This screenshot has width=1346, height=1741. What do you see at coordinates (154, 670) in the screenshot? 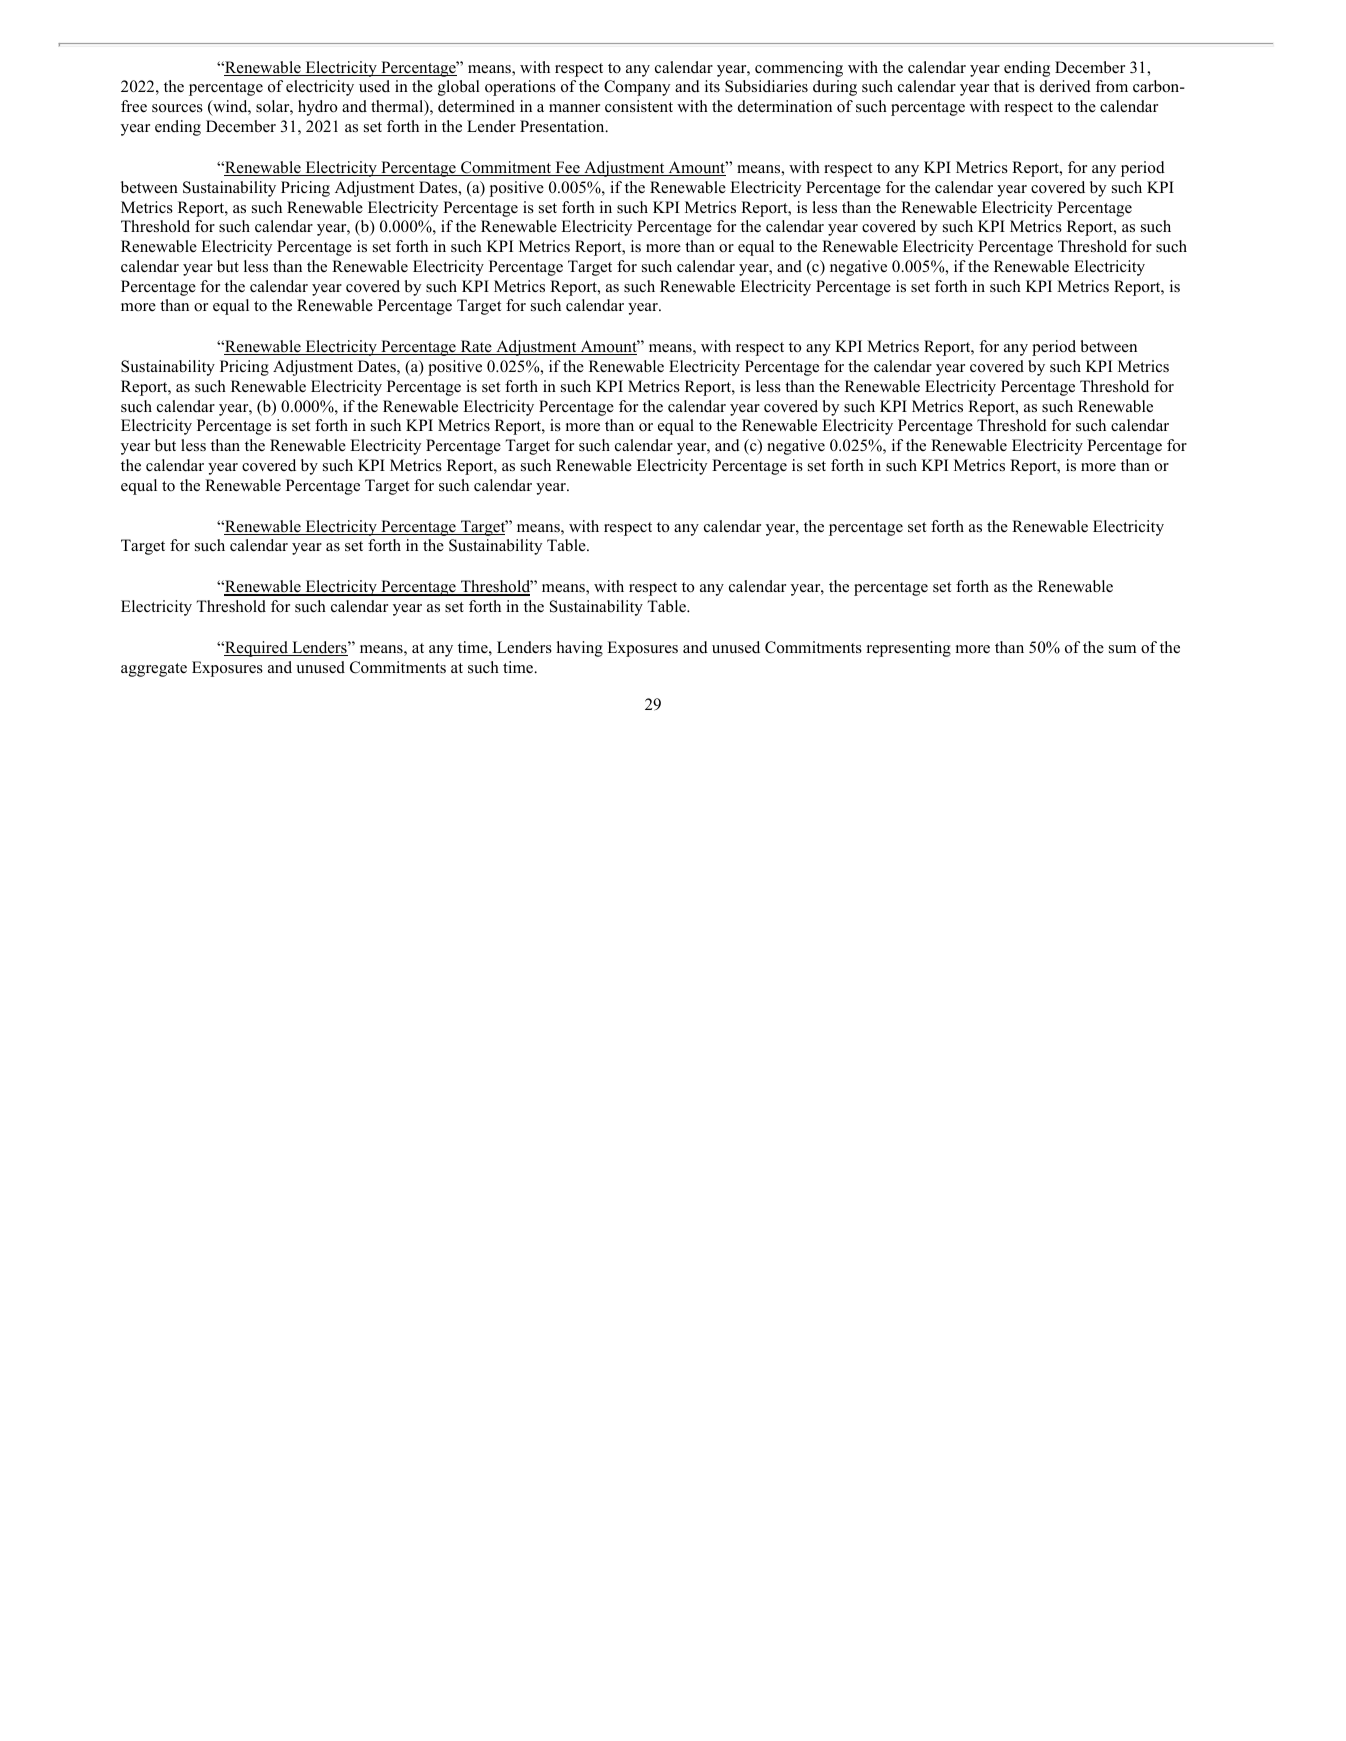
I see `aggregate` at bounding box center [154, 670].
